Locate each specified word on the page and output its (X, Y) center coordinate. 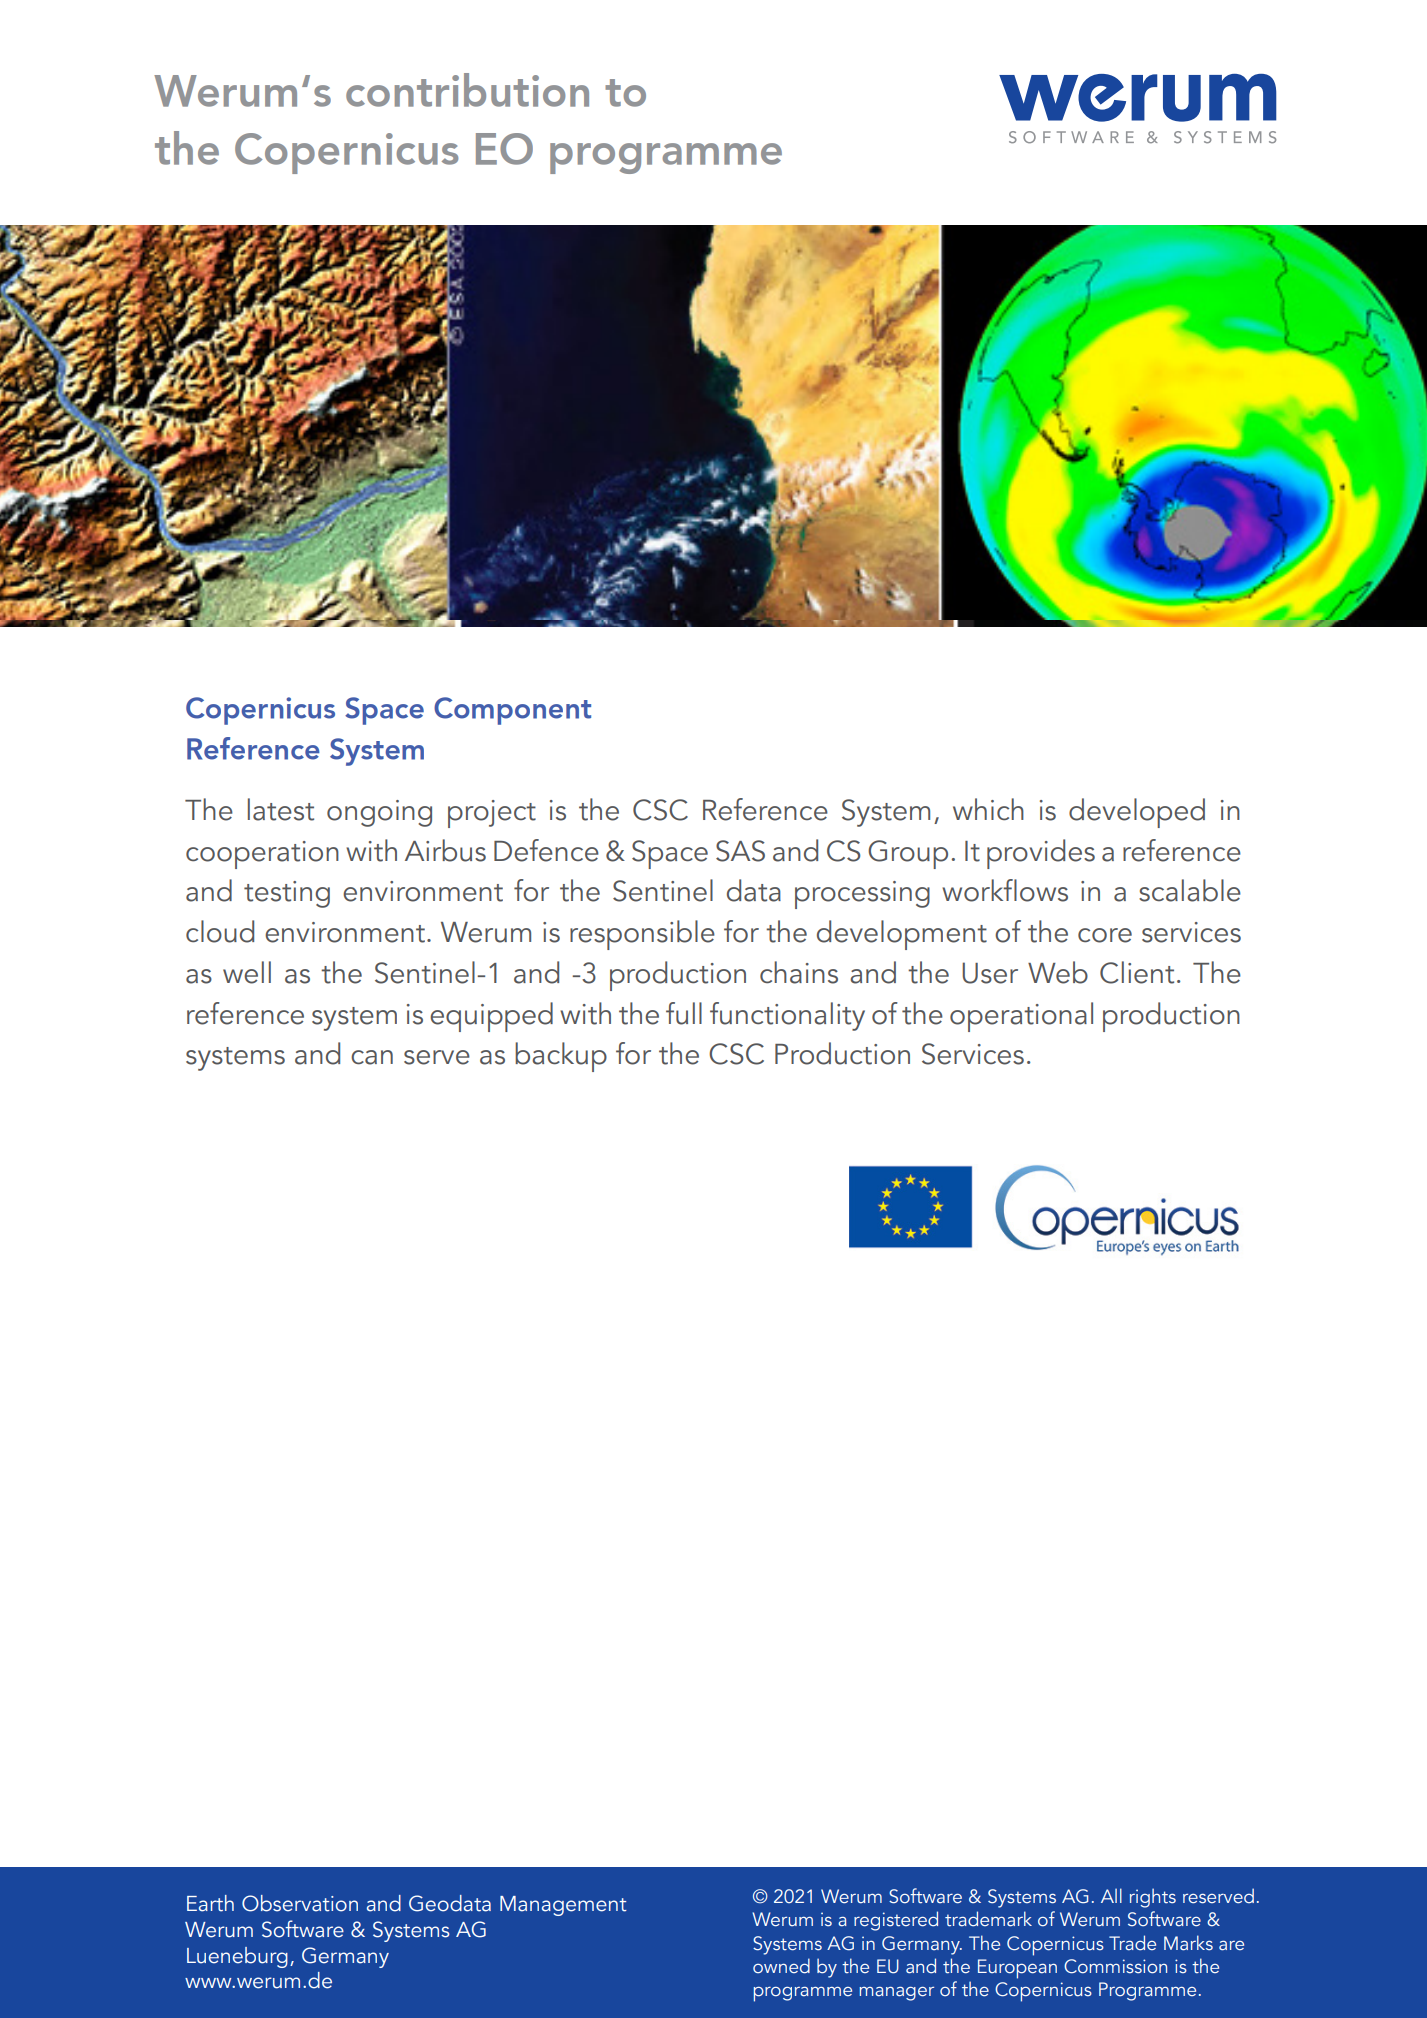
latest (281, 809)
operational (1021, 1017)
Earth (210, 1903)
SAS (740, 851)
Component (512, 711)
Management (563, 1906)
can (372, 1057)
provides (1041, 854)
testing (287, 894)
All (1111, 1895)
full (684, 1013)
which (988, 809)
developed (1137, 813)
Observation (300, 1903)
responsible (642, 935)
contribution (467, 90)
